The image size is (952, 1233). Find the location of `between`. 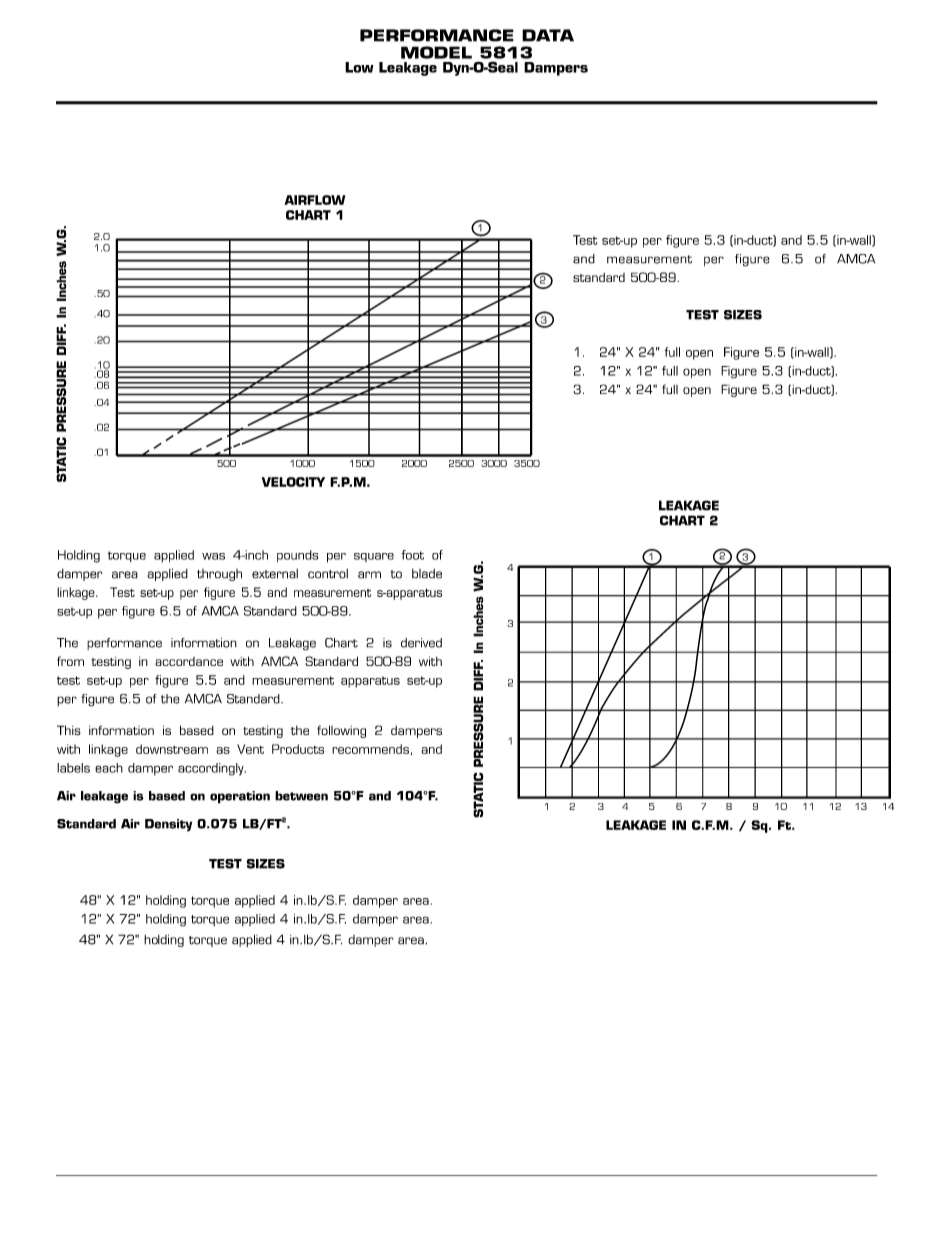

between is located at coordinates (301, 796).
